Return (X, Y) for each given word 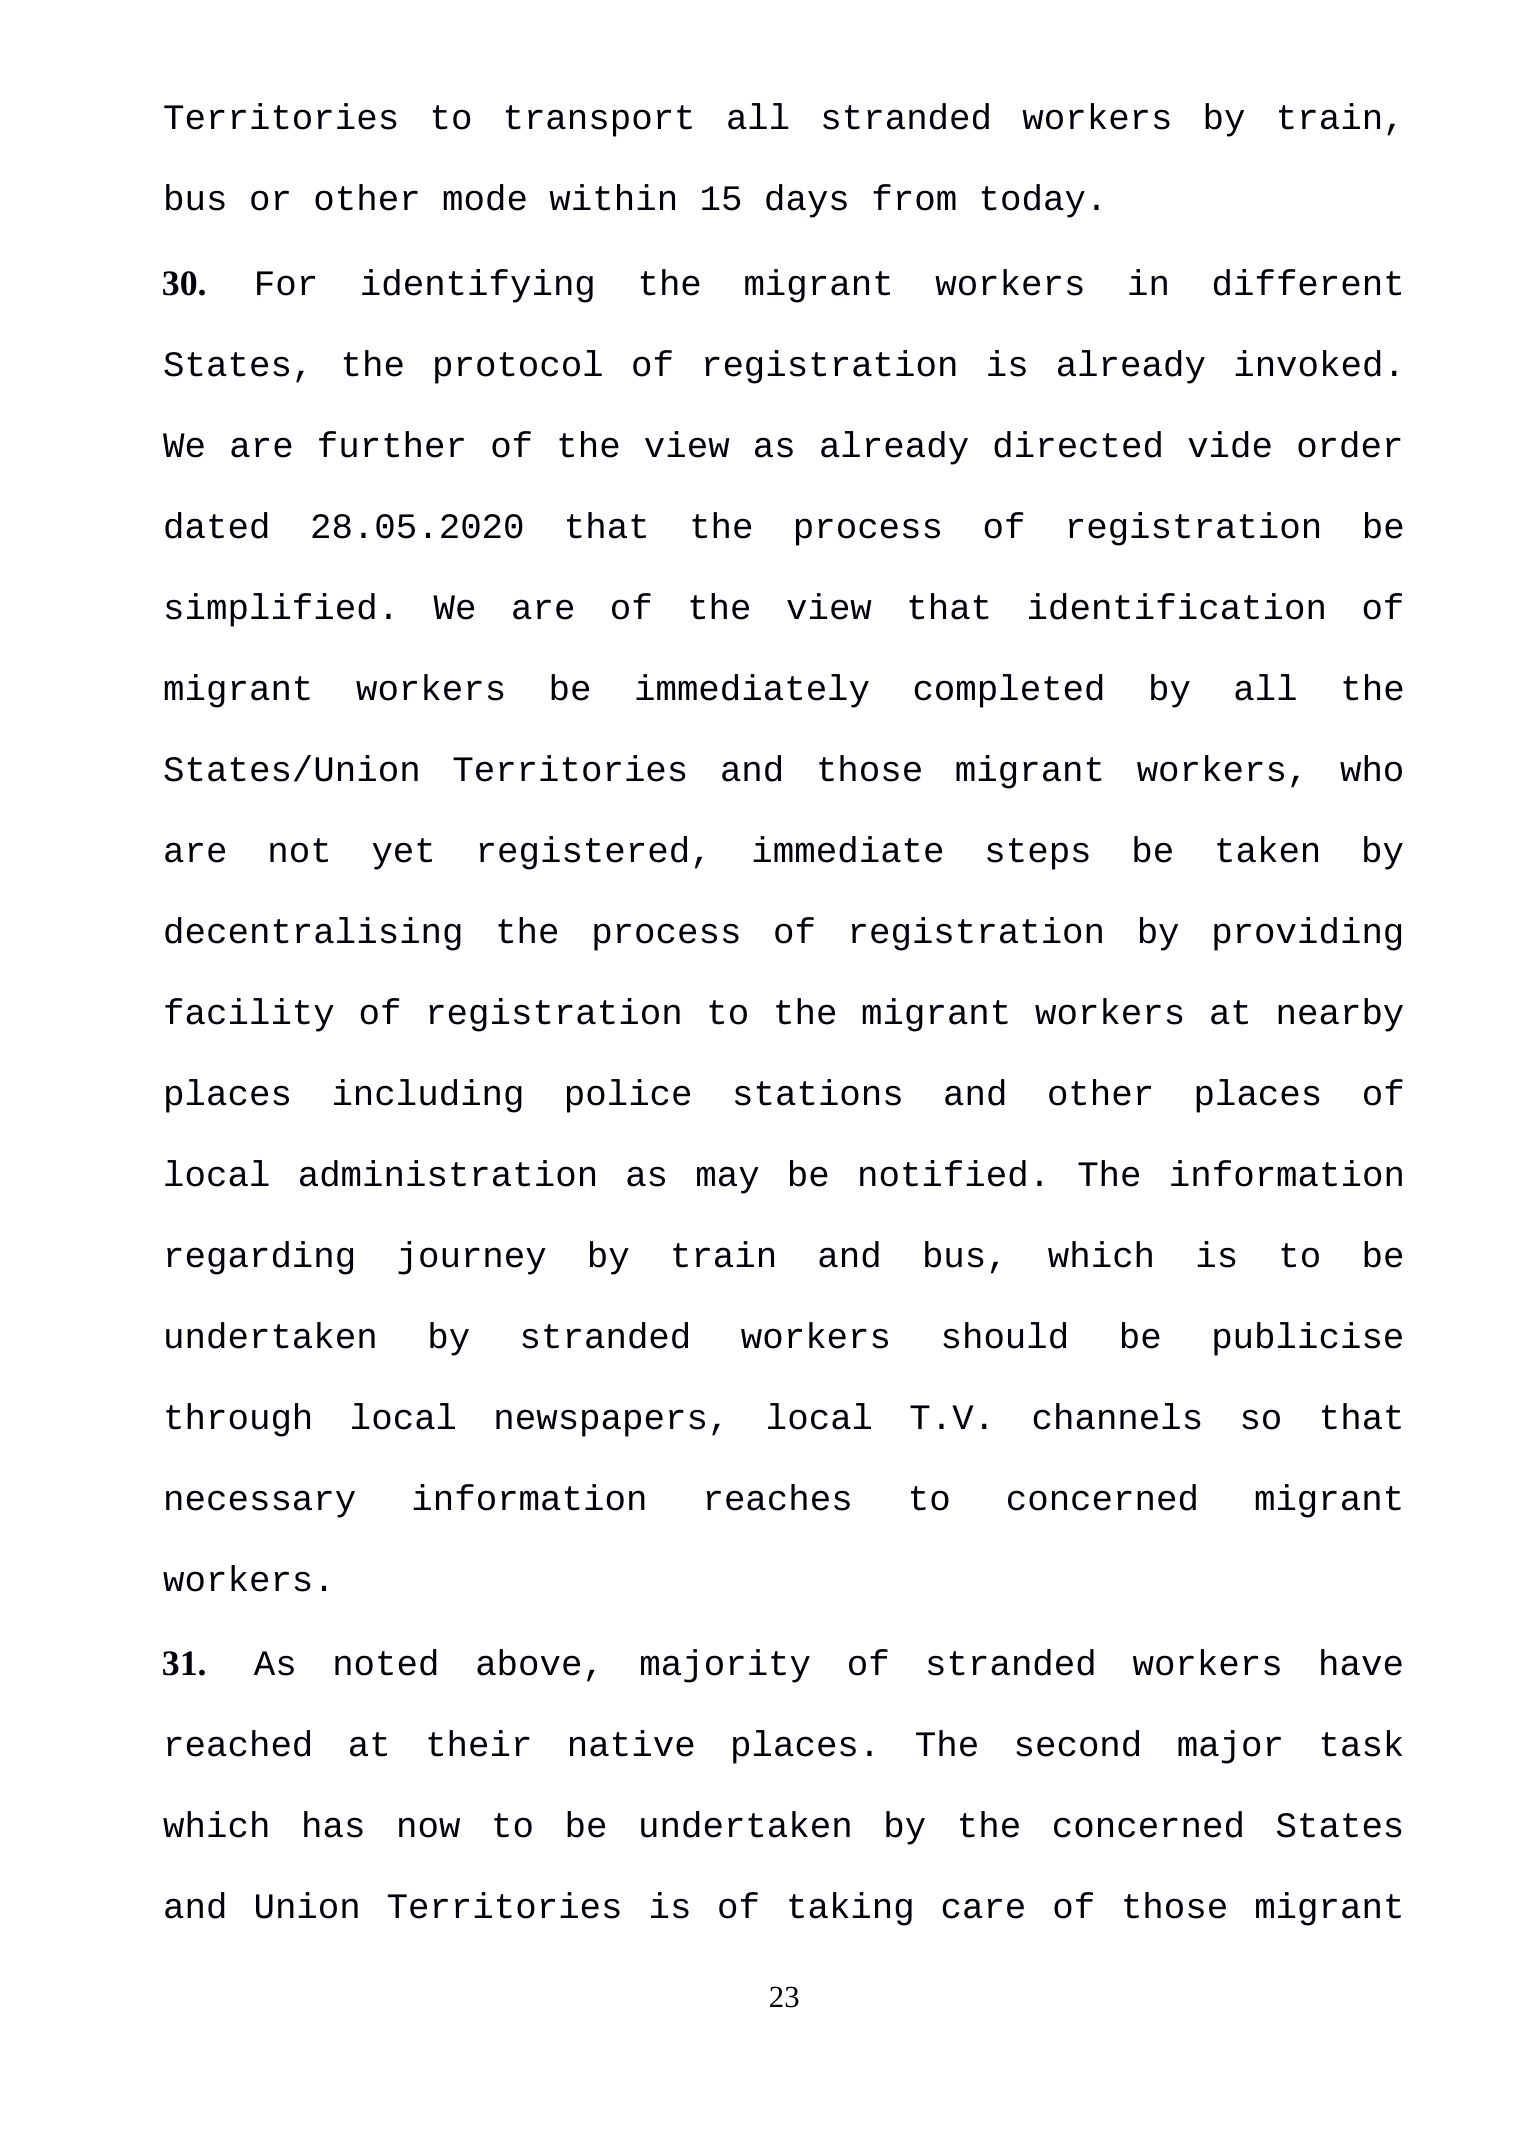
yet (402, 854)
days (806, 201)
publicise (1308, 1339)
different (1307, 282)
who (1371, 768)
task (1362, 1743)
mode (484, 197)
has (333, 1824)
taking (850, 1909)
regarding (260, 1258)
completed (1008, 691)
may (728, 1180)
